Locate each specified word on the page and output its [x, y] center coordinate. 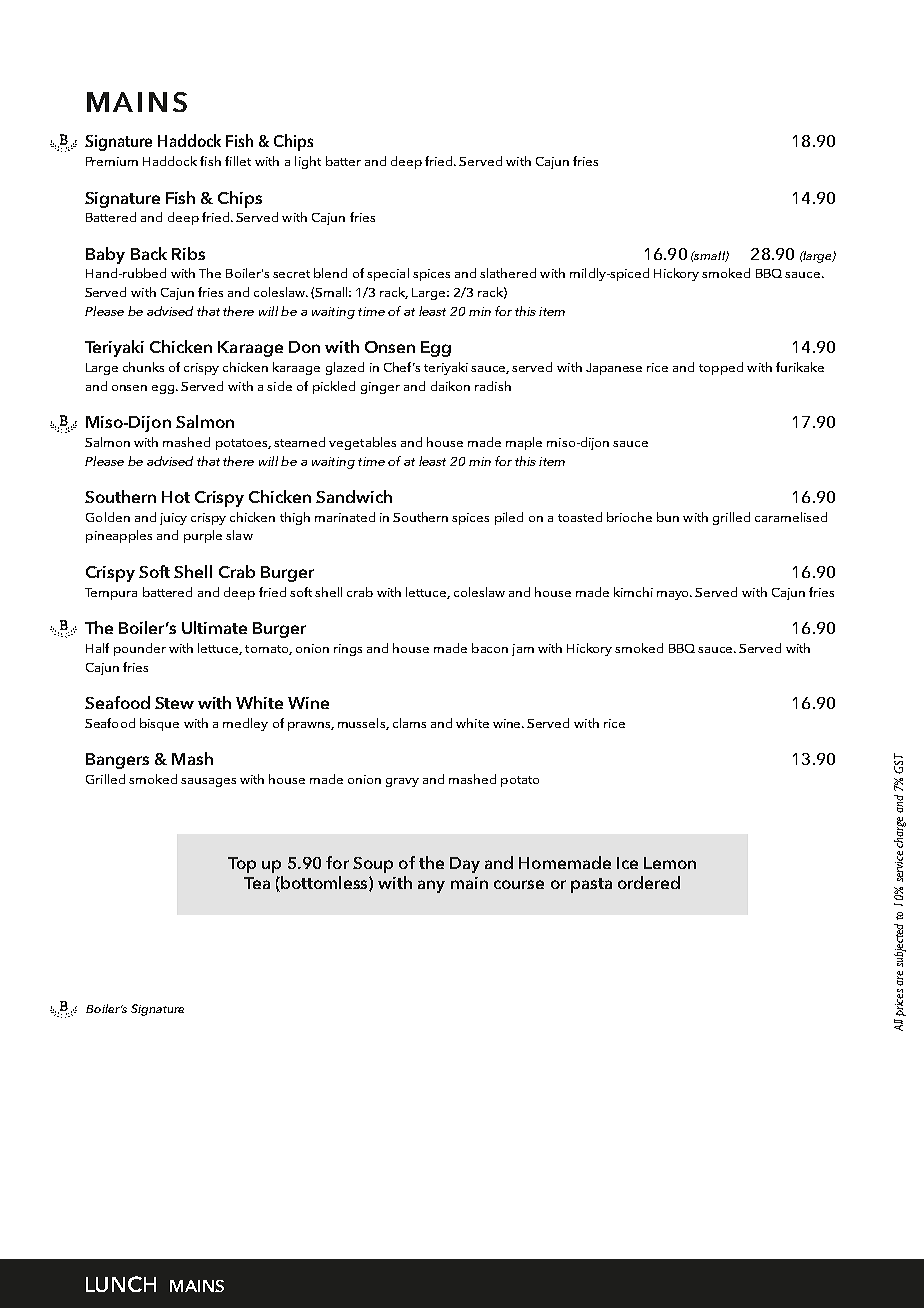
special [388, 274]
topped [721, 368]
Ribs [188, 253]
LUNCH [121, 1284]
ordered [649, 882]
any [431, 886]
